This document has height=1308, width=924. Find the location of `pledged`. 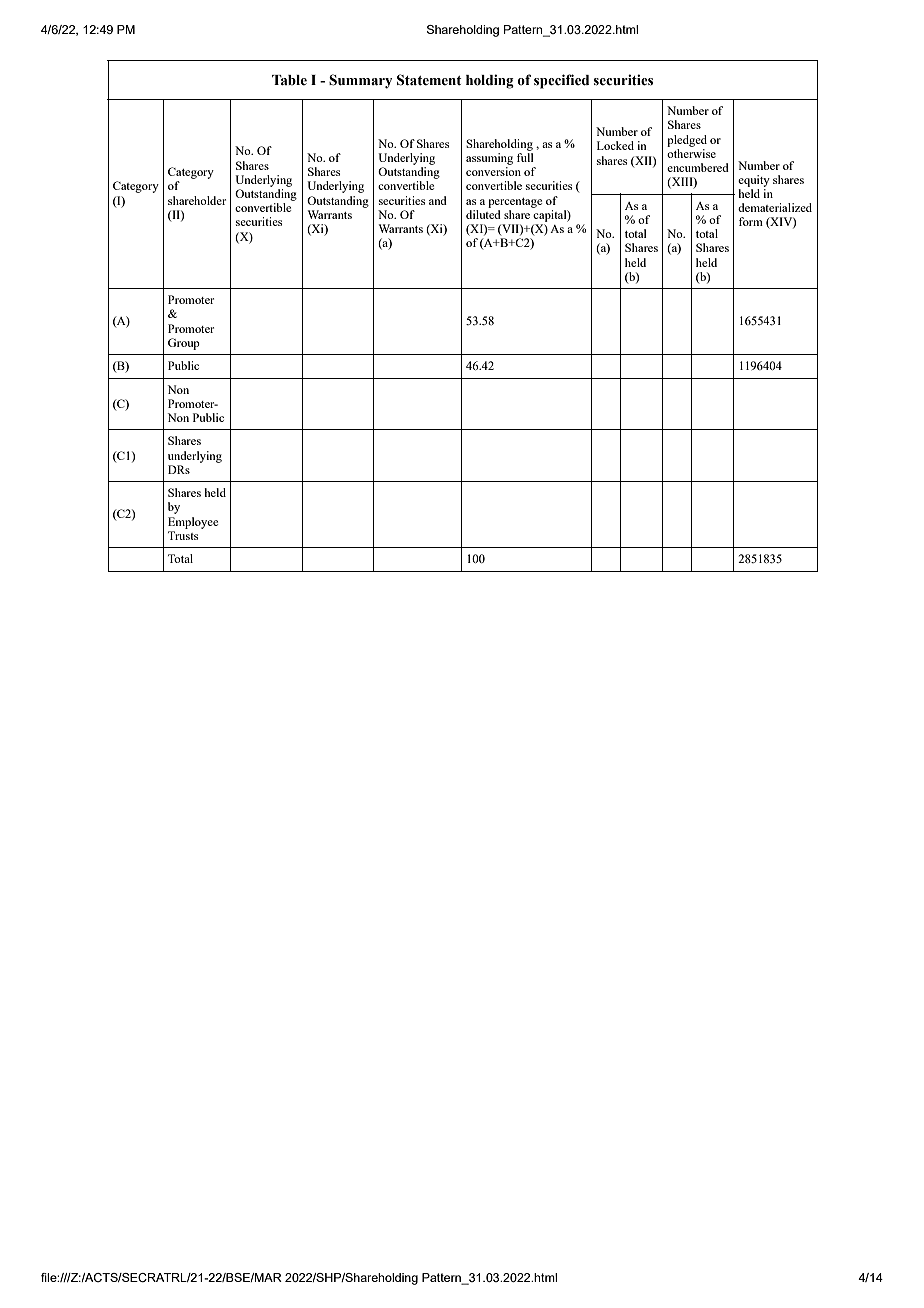

pledged is located at coordinates (687, 141).
